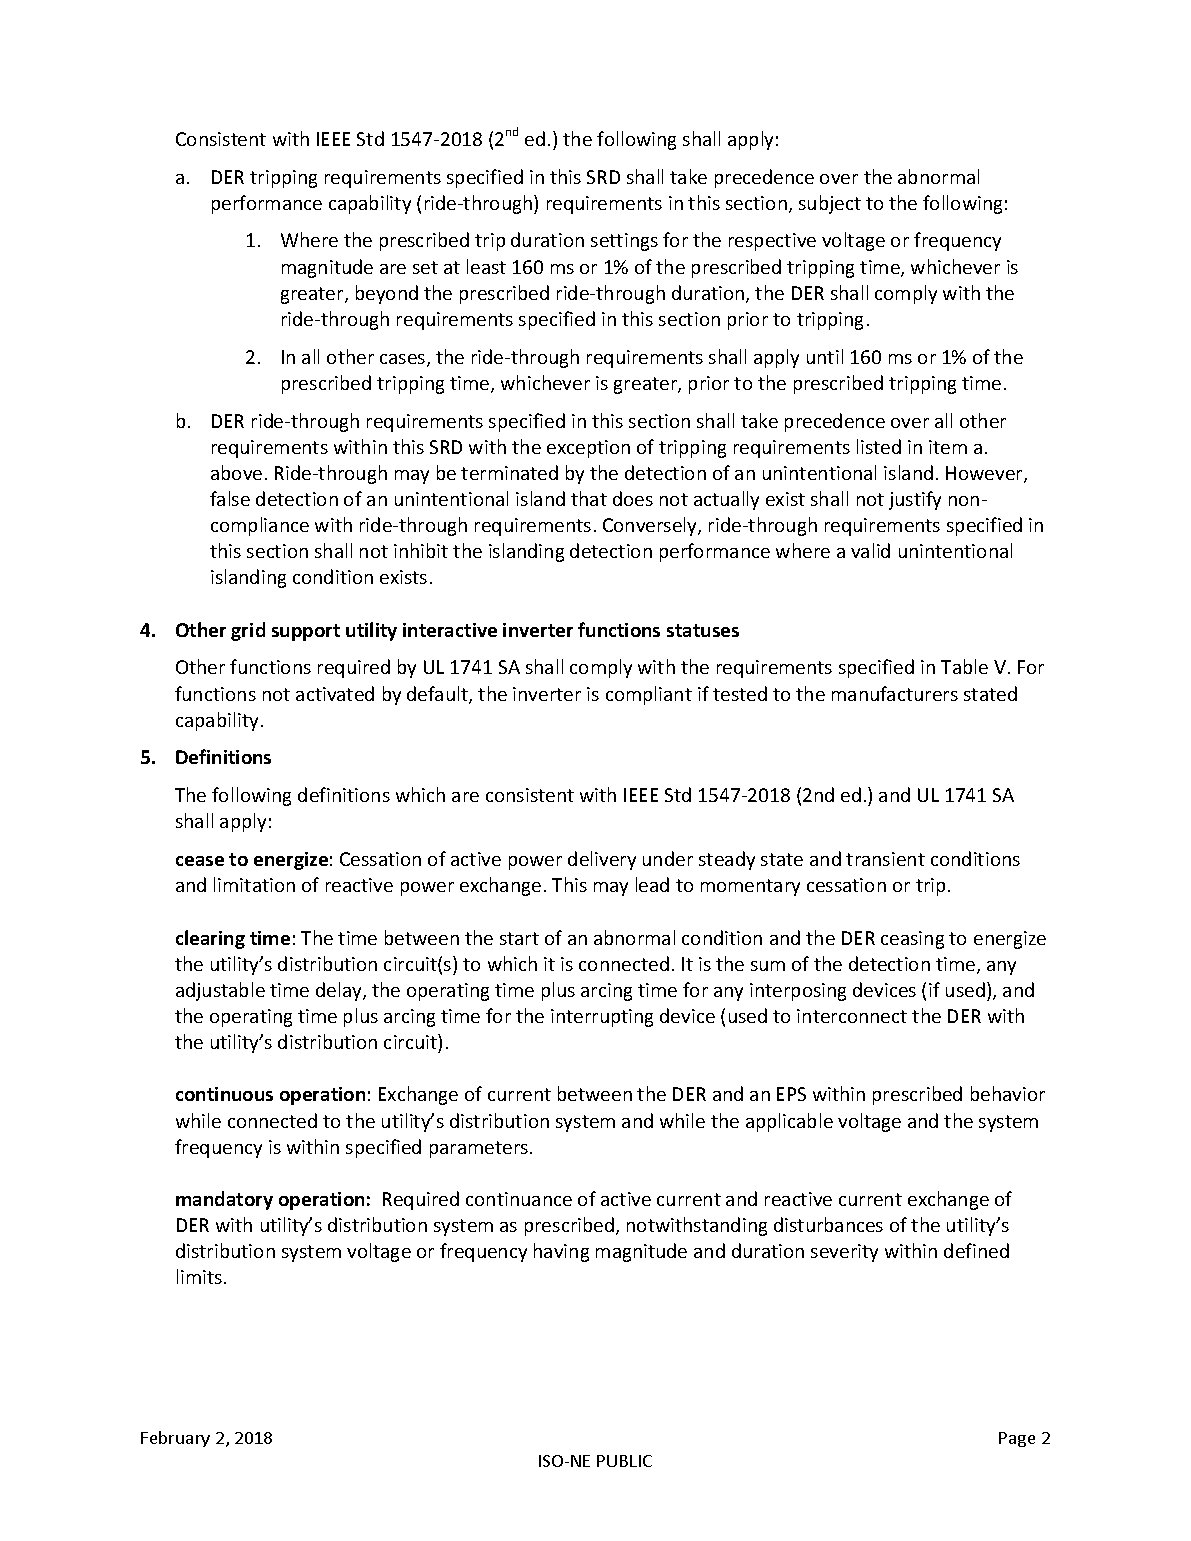 This screenshot has height=1541, width=1191. What do you see at coordinates (602, 1018) in the screenshot?
I see `interrupting` at bounding box center [602, 1018].
